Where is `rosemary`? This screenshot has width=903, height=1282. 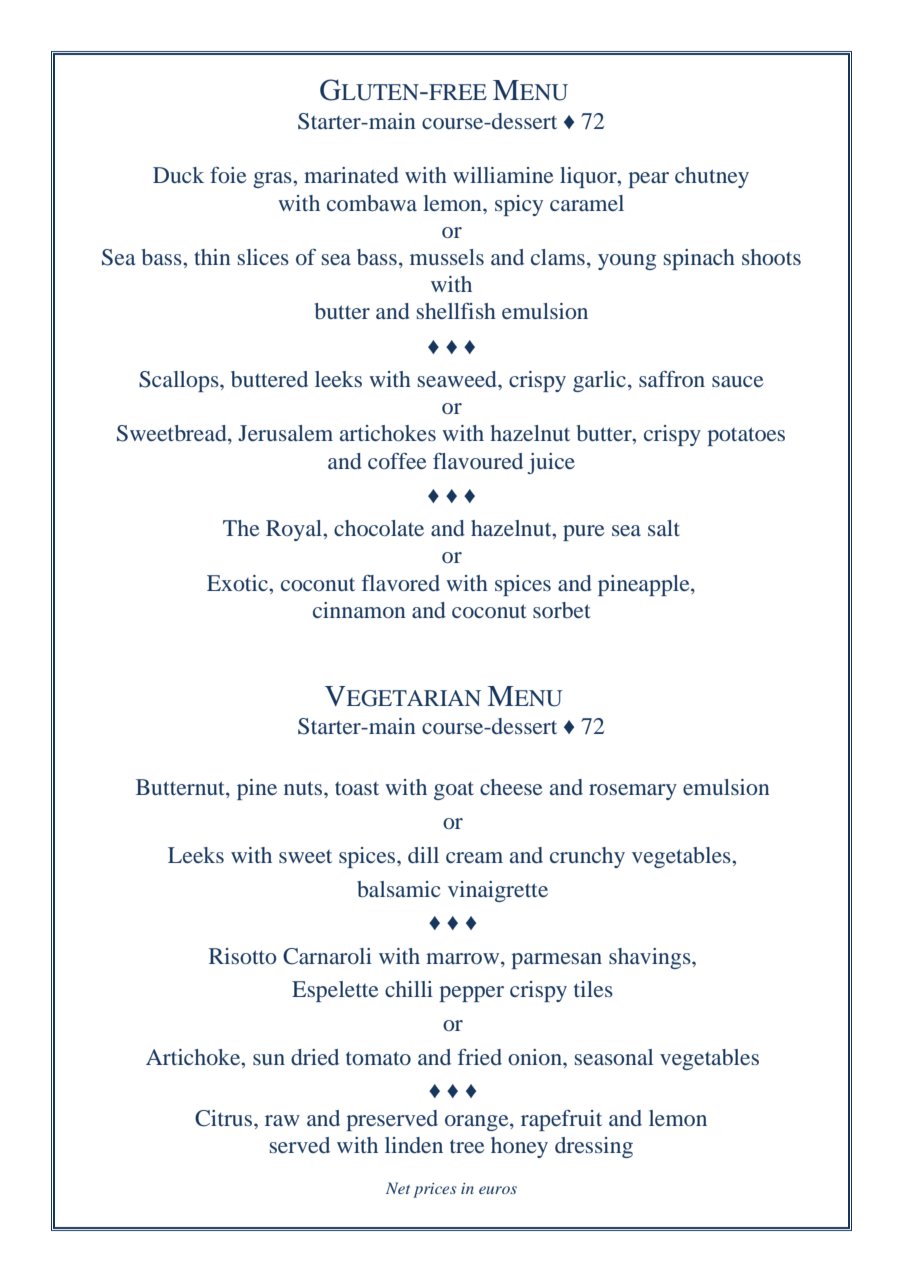 rosemary is located at coordinates (633, 792).
